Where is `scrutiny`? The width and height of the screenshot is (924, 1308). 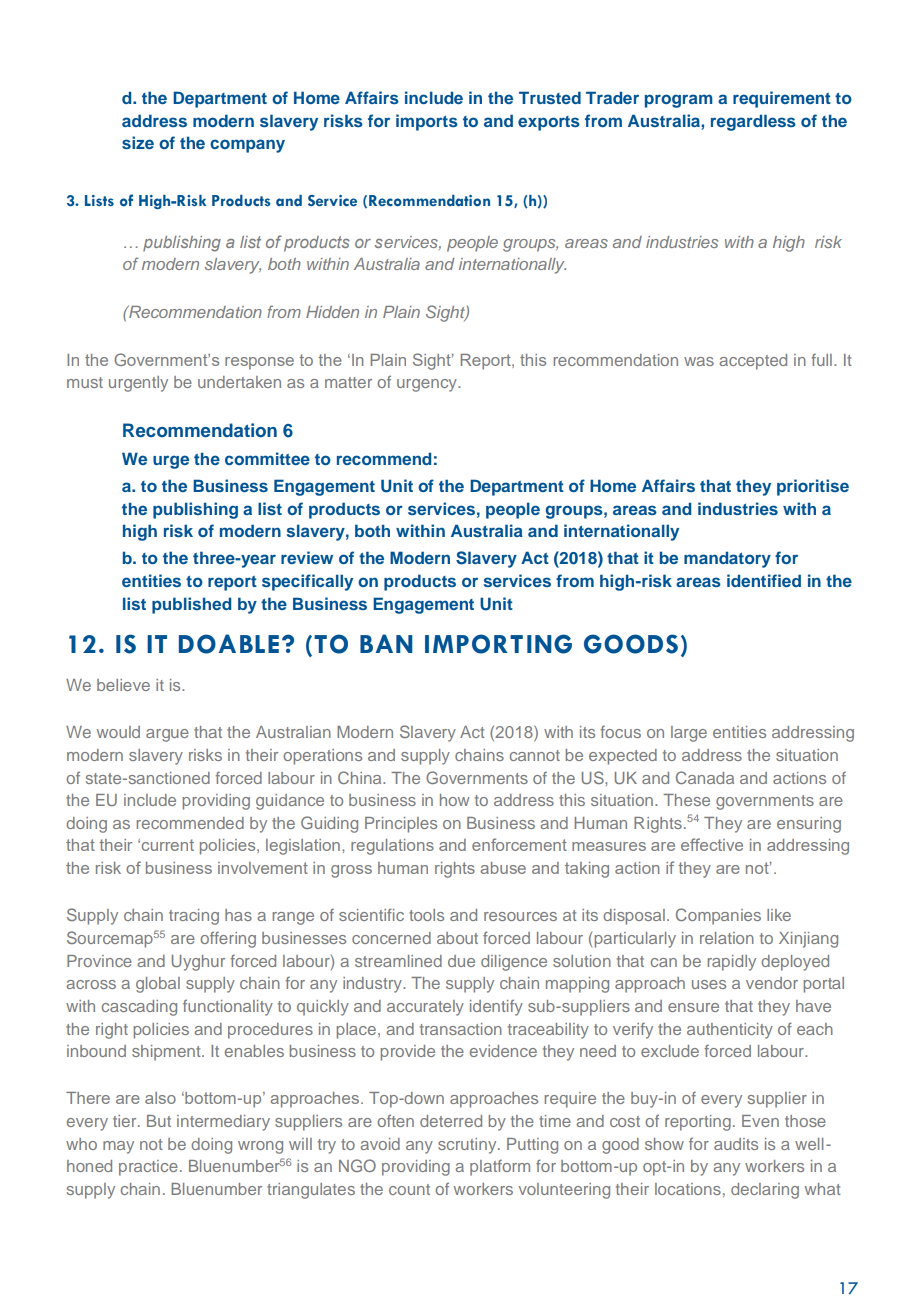 scrutiny is located at coordinates (468, 1146).
